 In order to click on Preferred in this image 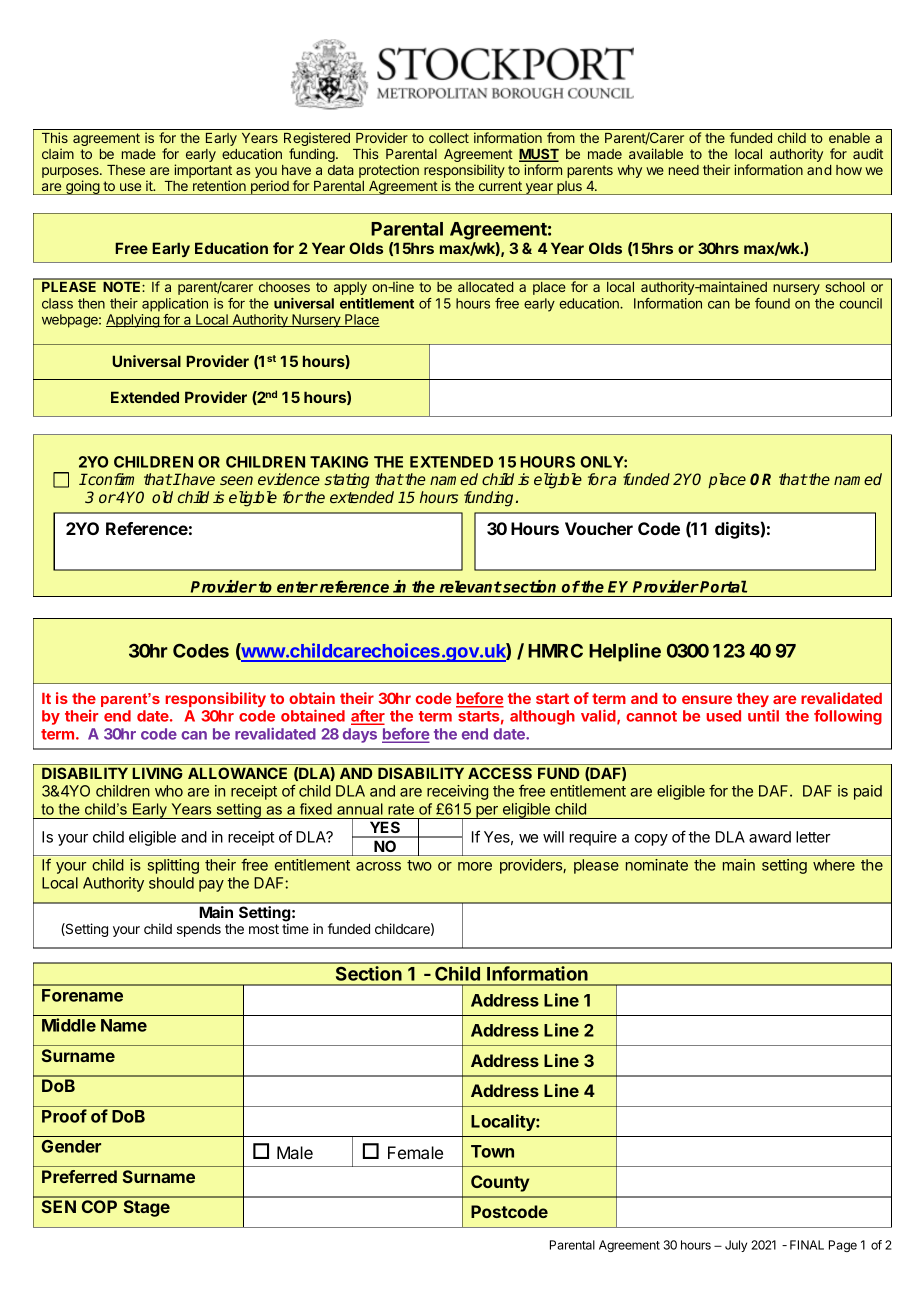, I will do `click(79, 1176)`.
